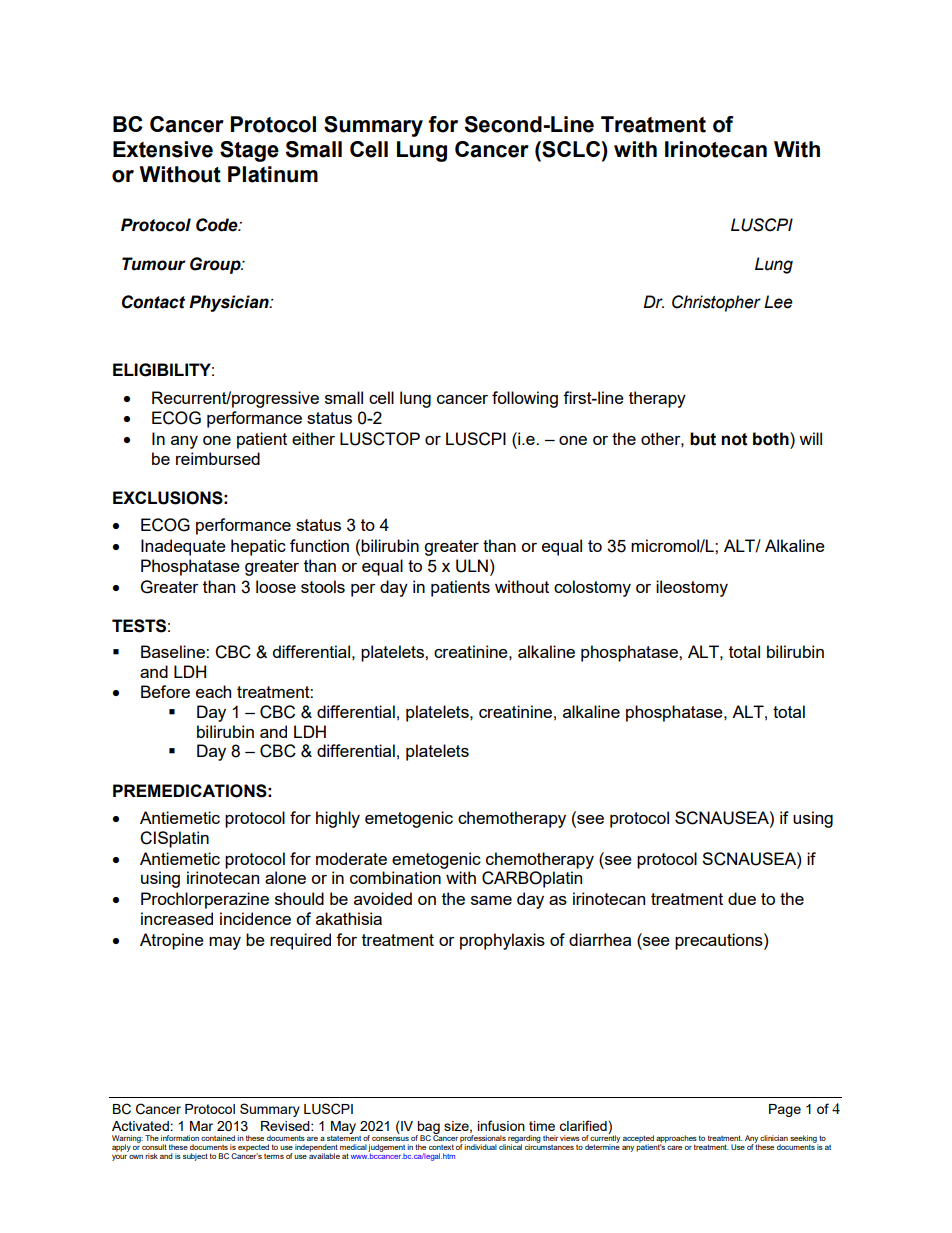 This screenshot has width=952, height=1233. I want to click on individual, so click(480, 1147).
